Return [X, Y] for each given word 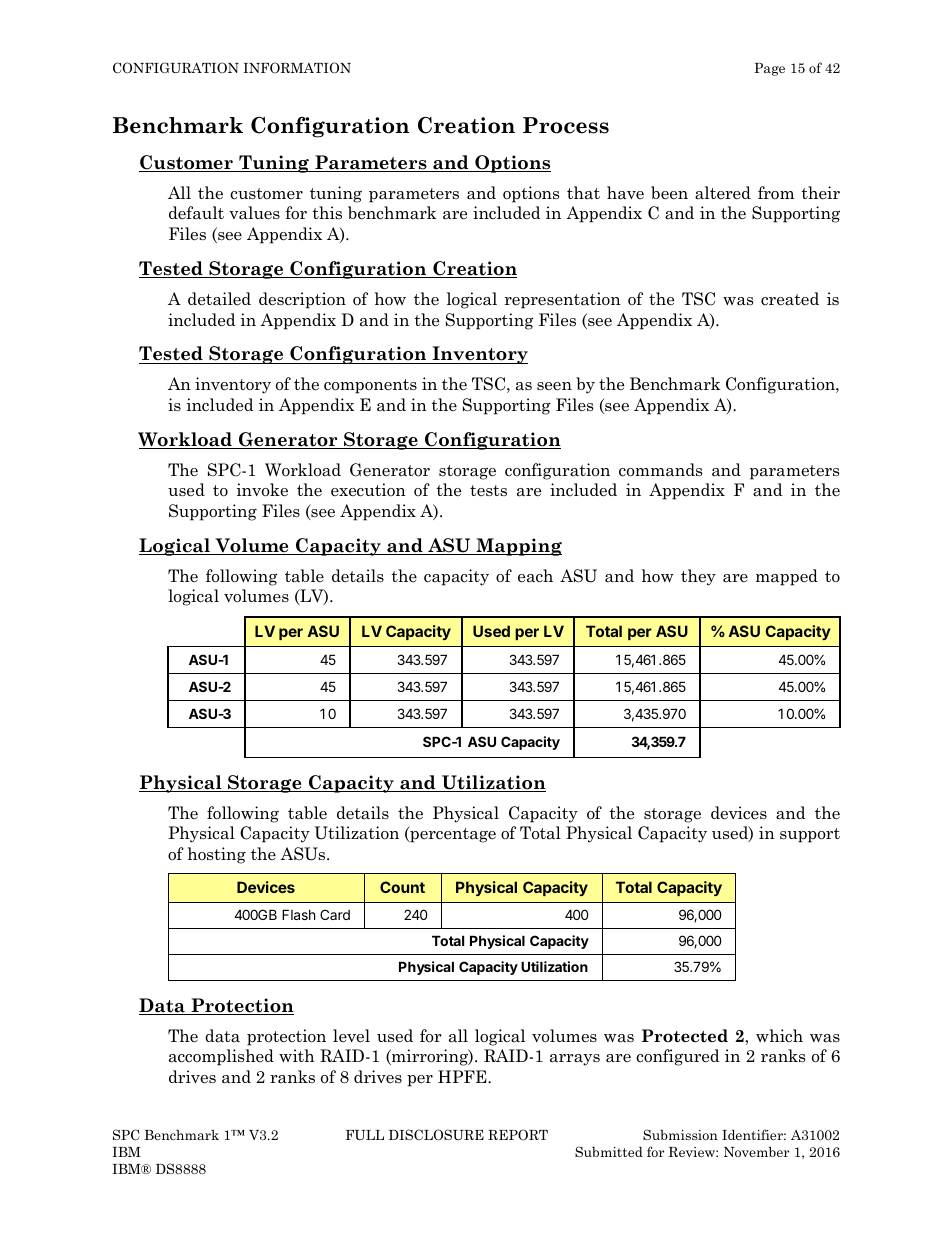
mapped [787, 577]
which [779, 1035]
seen [554, 386]
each [535, 576]
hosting [217, 855]
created [790, 299]
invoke [262, 490]
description [302, 300]
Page [769, 69]
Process [566, 125]
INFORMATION [297, 68]
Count [402, 887]
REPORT [518, 1135]
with [297, 1055]
